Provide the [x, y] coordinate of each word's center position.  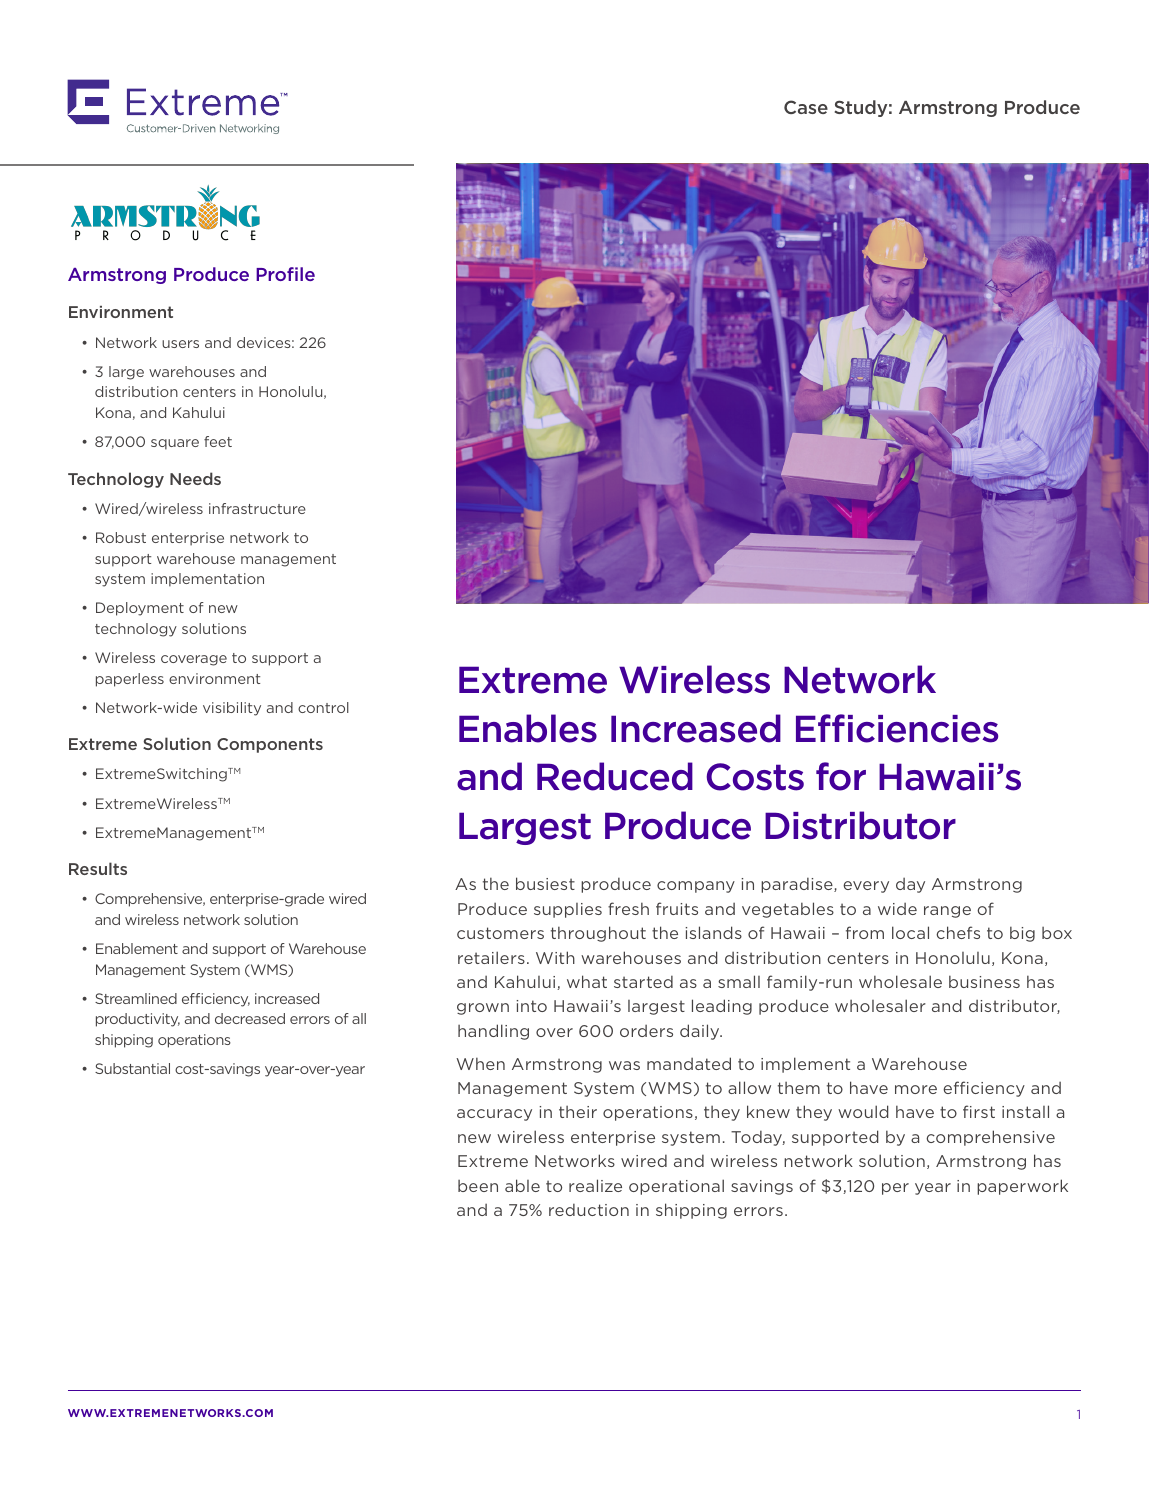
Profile [285, 274]
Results [98, 868]
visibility [232, 709]
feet [218, 441]
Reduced [615, 776]
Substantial [132, 1068]
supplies [568, 910]
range [947, 912]
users [180, 344]
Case [806, 107]
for [841, 776]
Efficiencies [897, 728]
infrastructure [257, 508]
